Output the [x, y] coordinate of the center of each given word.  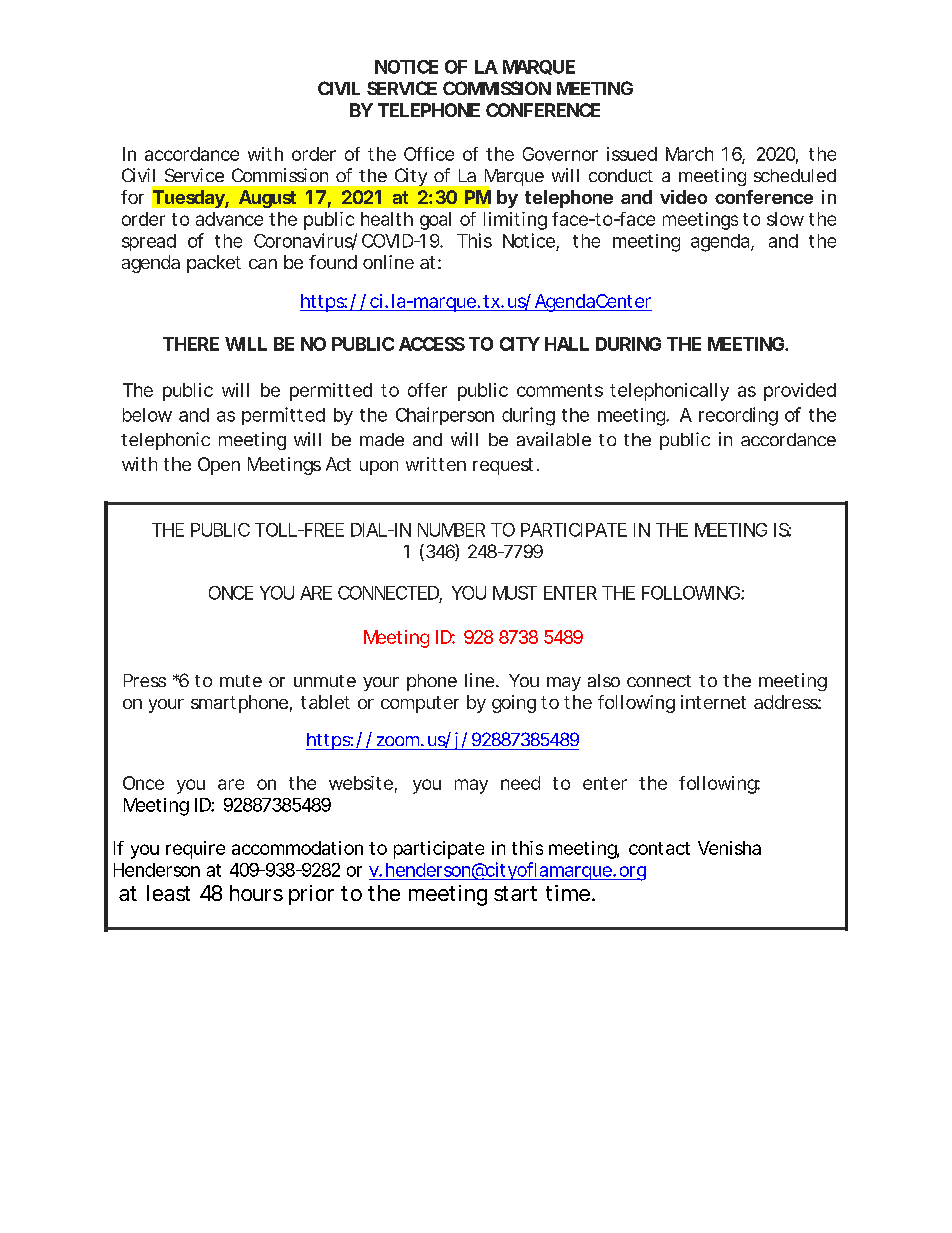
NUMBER [451, 530]
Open [219, 466]
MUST [515, 593]
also [604, 680]
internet [713, 702]
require [195, 850]
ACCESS [432, 344]
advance [229, 219]
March [689, 154]
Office [429, 154]
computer [420, 704]
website [363, 784]
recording [738, 416]
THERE [191, 344]
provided [800, 392]
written [436, 464]
